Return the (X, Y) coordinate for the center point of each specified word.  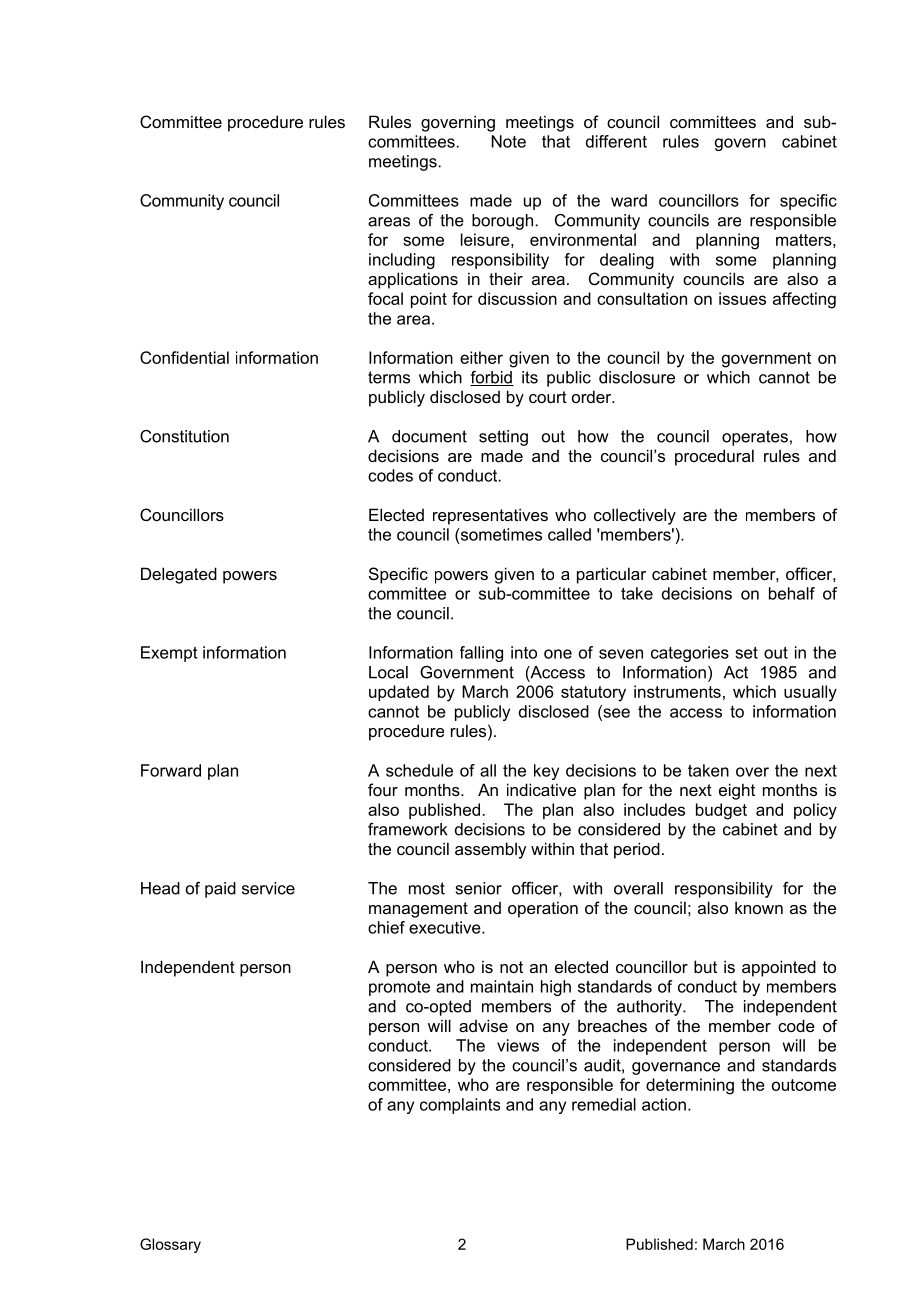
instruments (677, 691)
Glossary (170, 1245)
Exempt (169, 654)
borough (502, 222)
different (616, 141)
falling (481, 654)
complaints (460, 1106)
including (402, 261)
